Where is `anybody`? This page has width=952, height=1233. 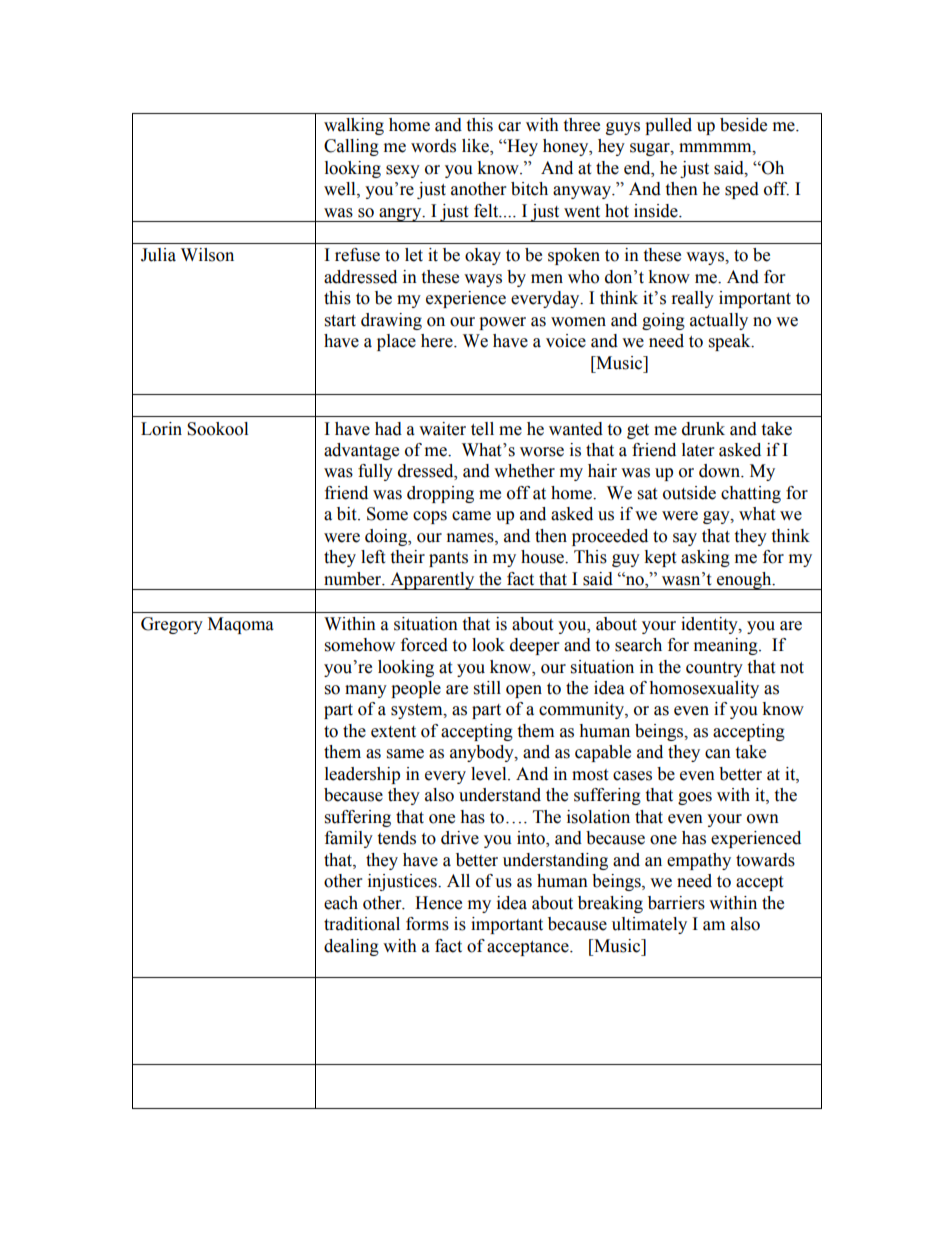 anybody is located at coordinates (483, 753).
